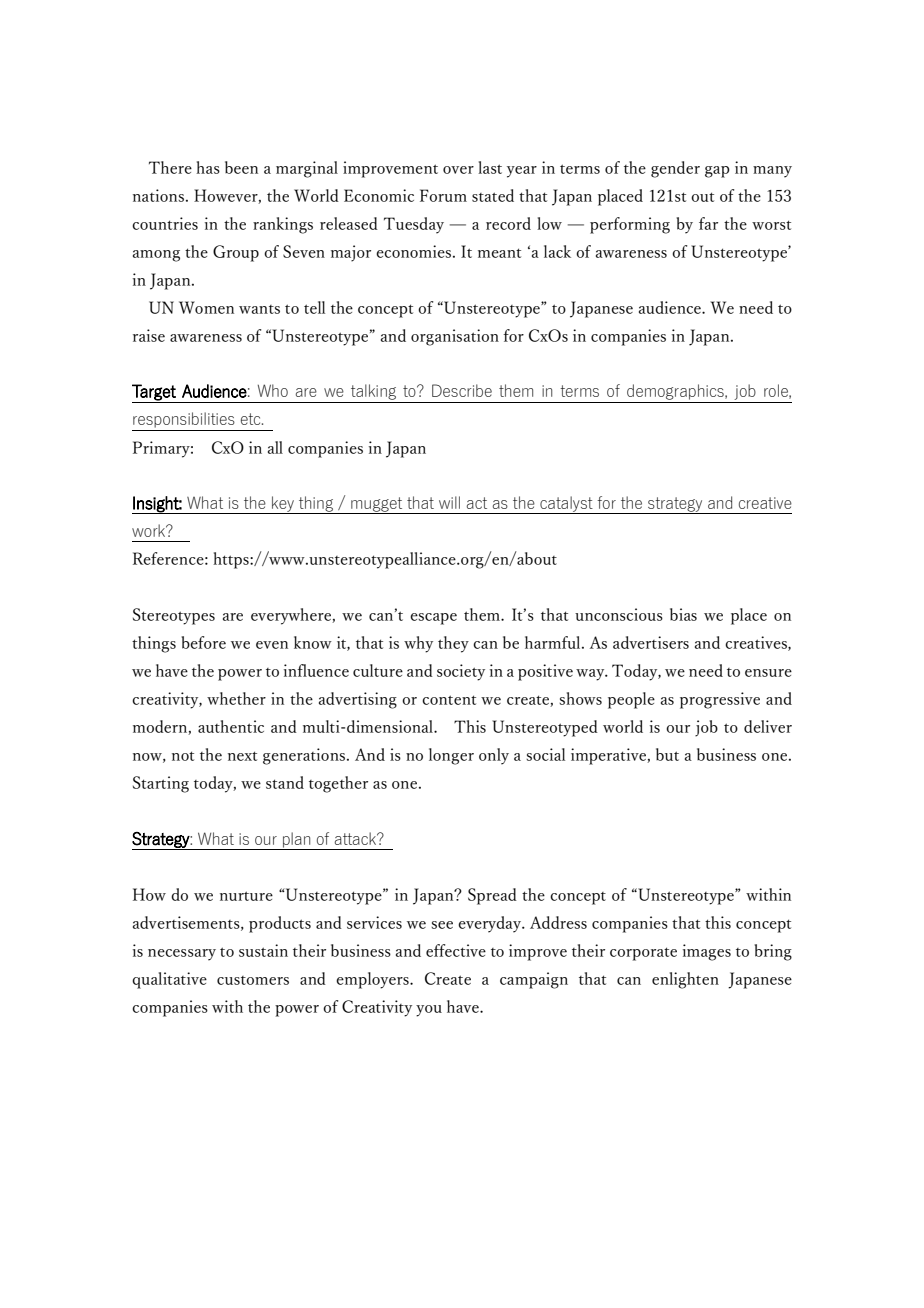 The image size is (924, 1308). Describe the element at coordinates (429, 1011) in the screenshot. I see `you` at that location.
